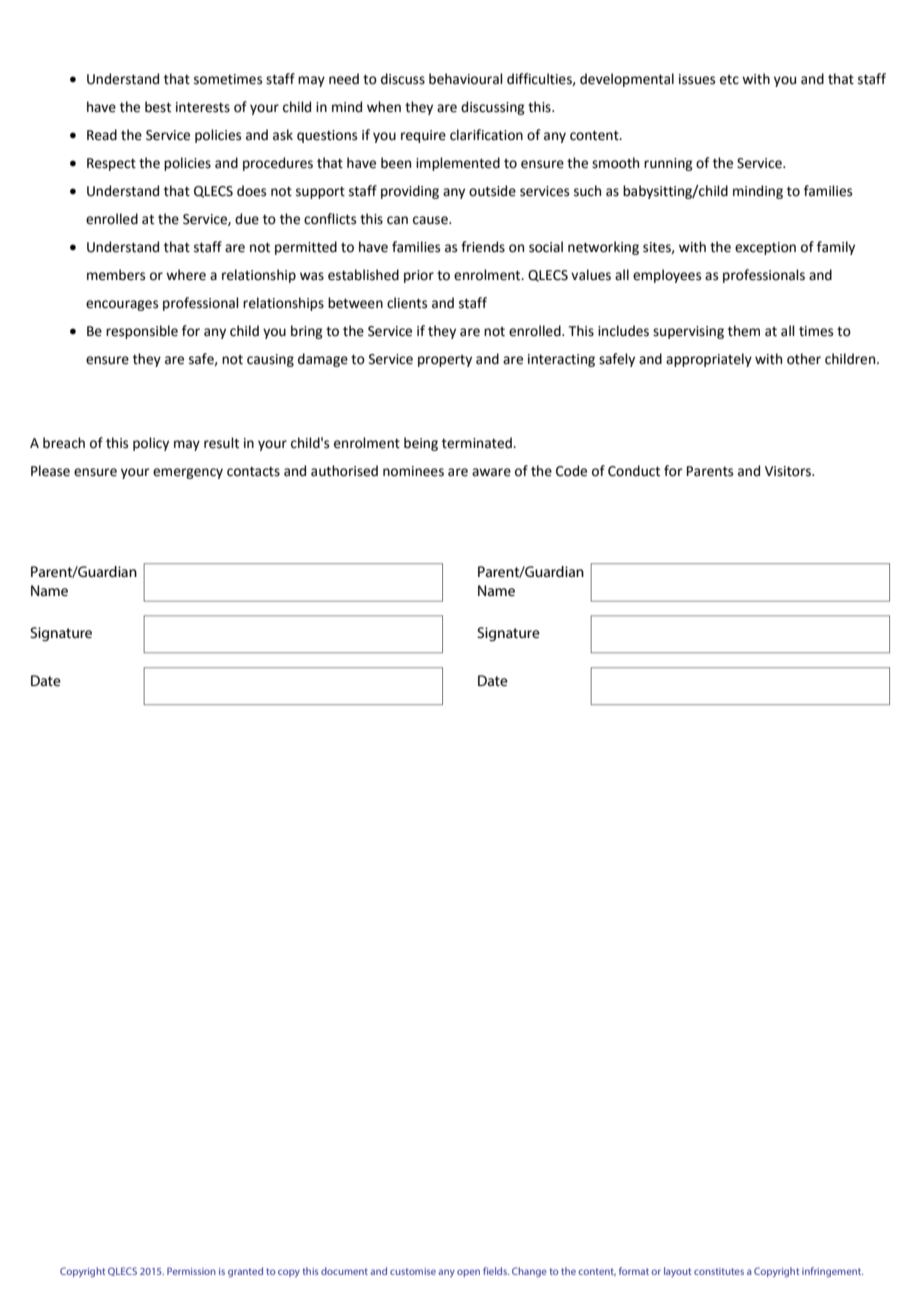 This page has height=1308, width=924. Describe the element at coordinates (191, 1271) in the page. I see `Permission` at that location.
